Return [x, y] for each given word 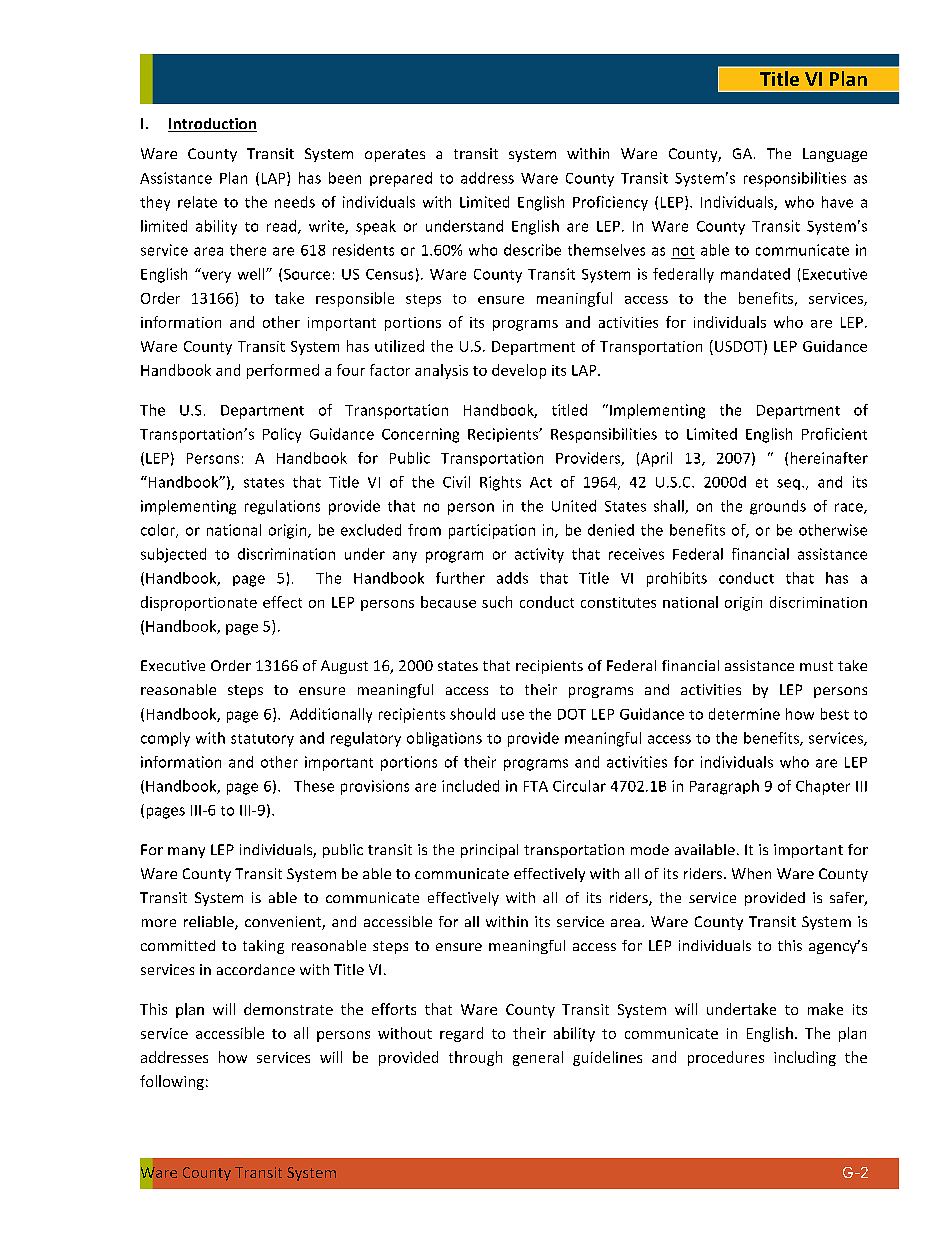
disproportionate [199, 603]
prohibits [677, 579]
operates [395, 155]
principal [489, 851]
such [497, 602]
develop [519, 371]
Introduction [212, 125]
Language [835, 155]
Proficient [834, 434]
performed [283, 371]
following [172, 1082]
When [751, 873]
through [475, 1058]
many [186, 852]
